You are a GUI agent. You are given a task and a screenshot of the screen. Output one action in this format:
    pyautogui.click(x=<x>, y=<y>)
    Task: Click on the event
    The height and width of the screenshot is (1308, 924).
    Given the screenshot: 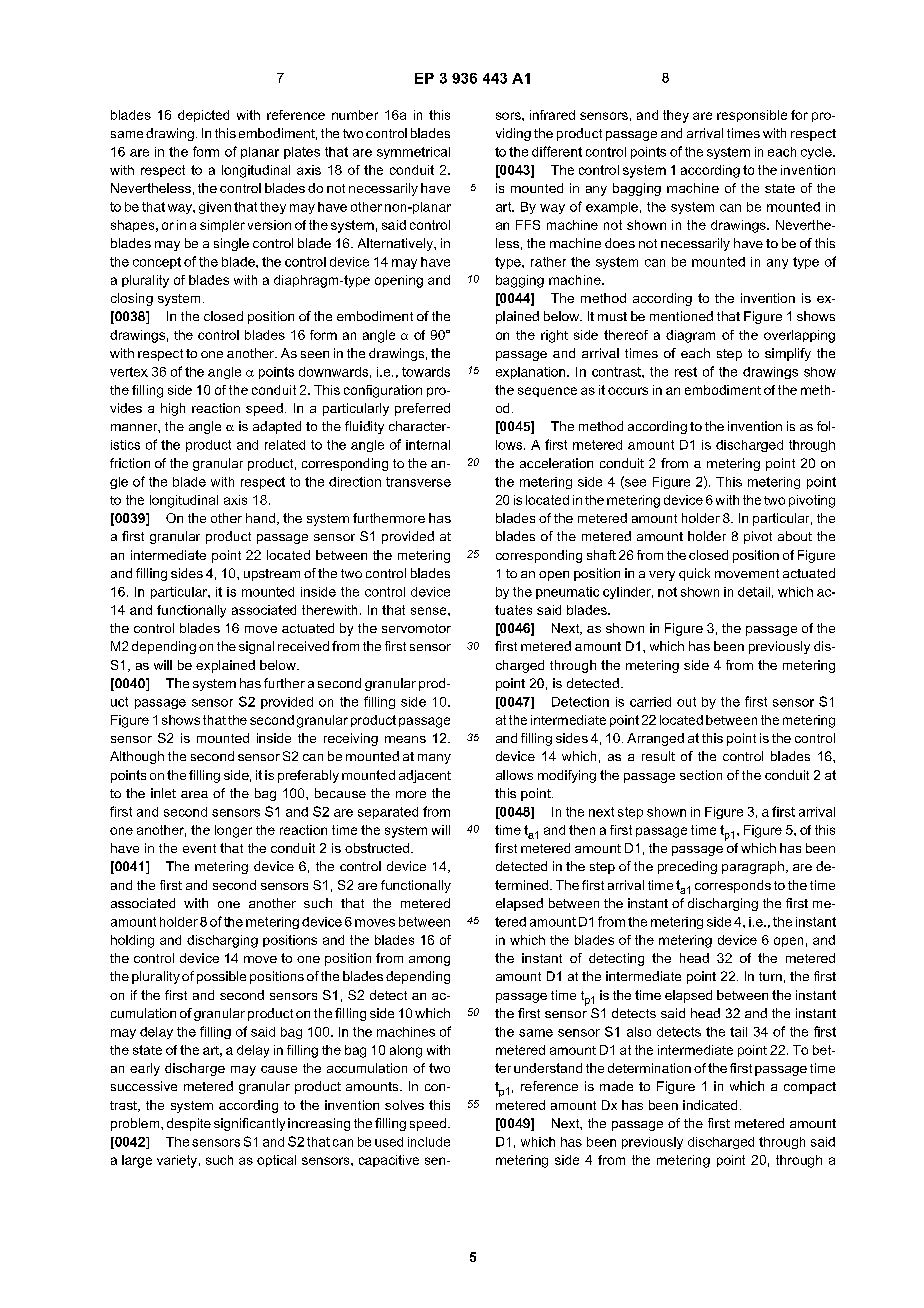 What is the action you would take?
    pyautogui.click(x=199, y=848)
